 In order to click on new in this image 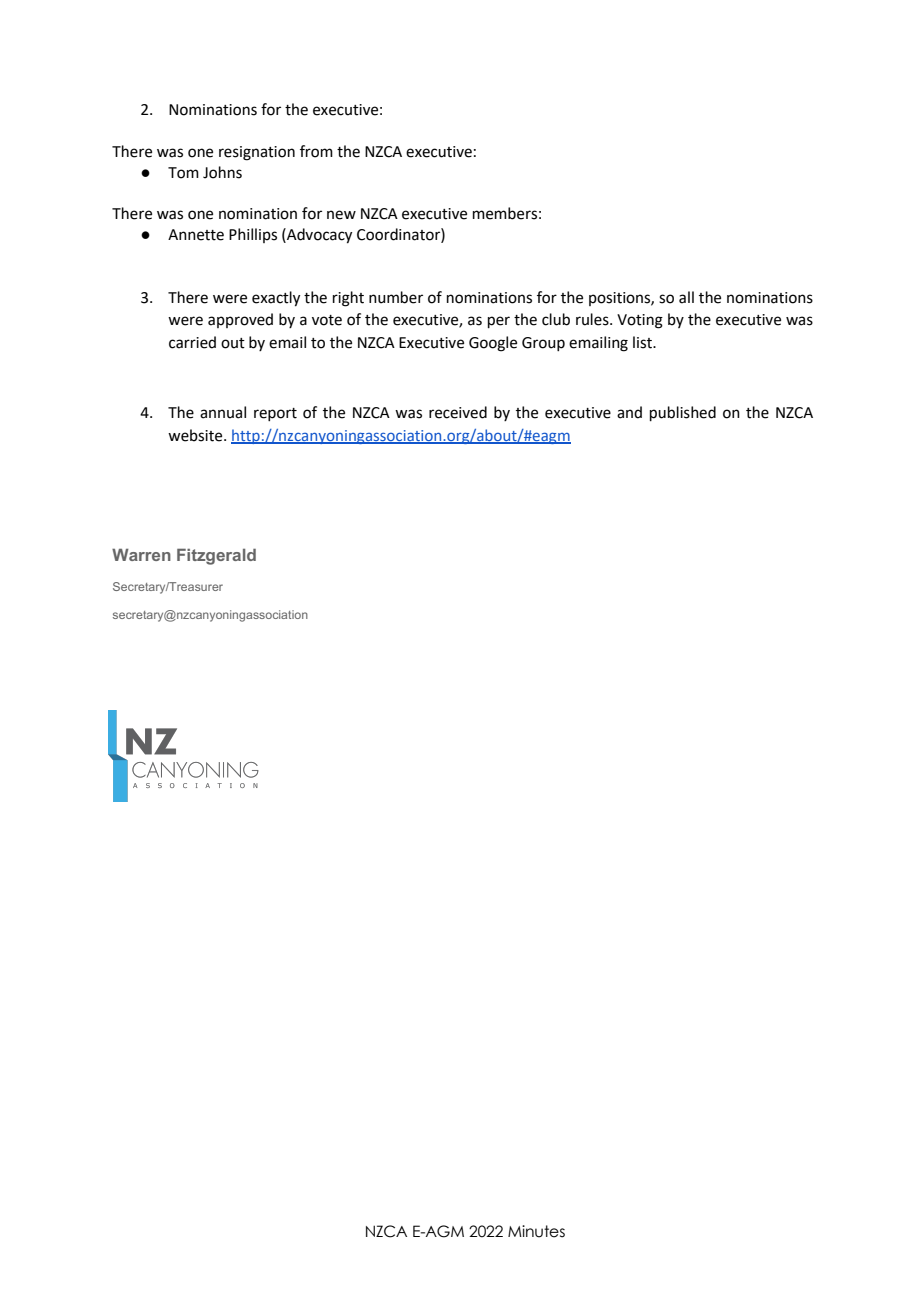, I will do `click(341, 215)`.
